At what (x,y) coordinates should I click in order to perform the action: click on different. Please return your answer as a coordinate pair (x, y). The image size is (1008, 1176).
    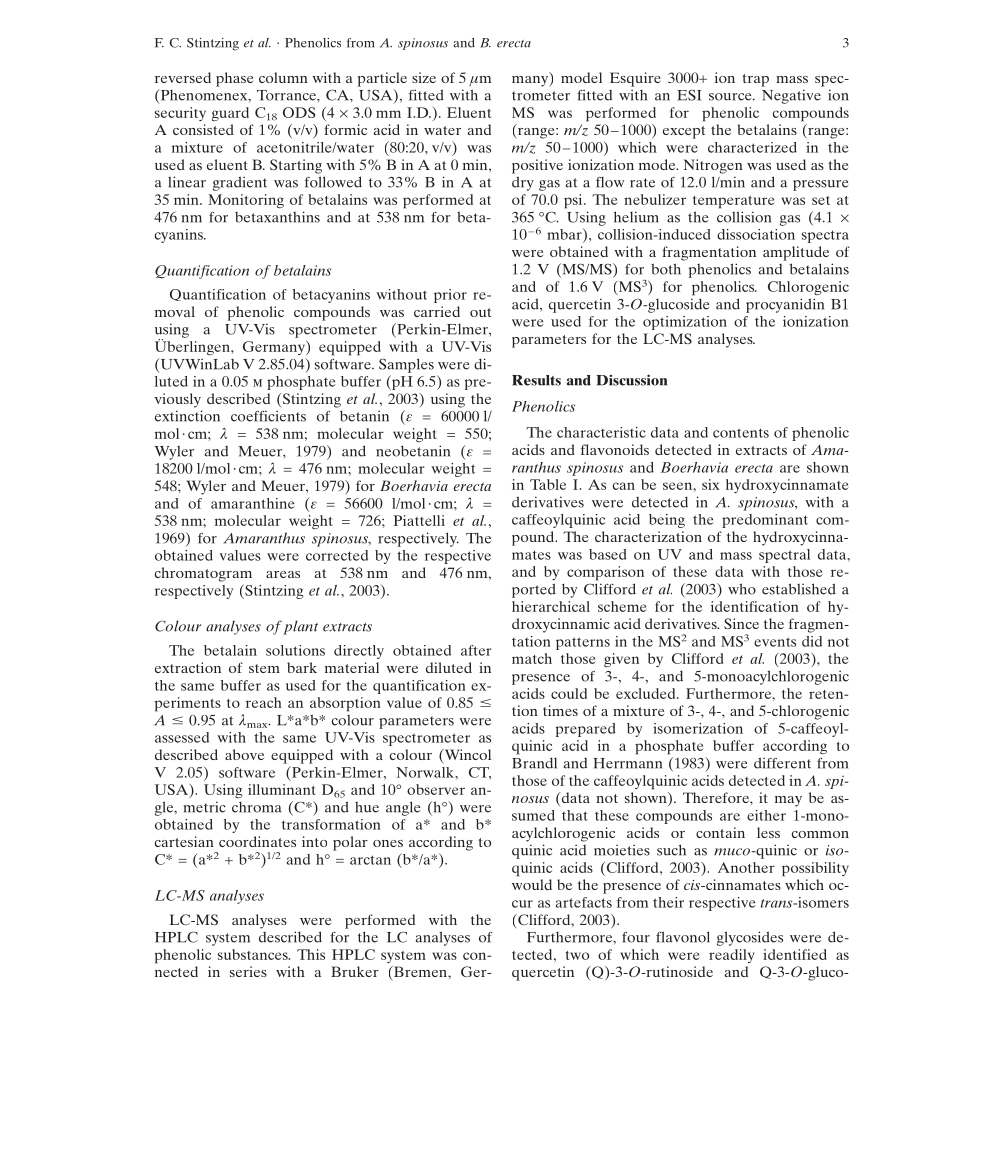
    Looking at the image, I should click on (782, 763).
